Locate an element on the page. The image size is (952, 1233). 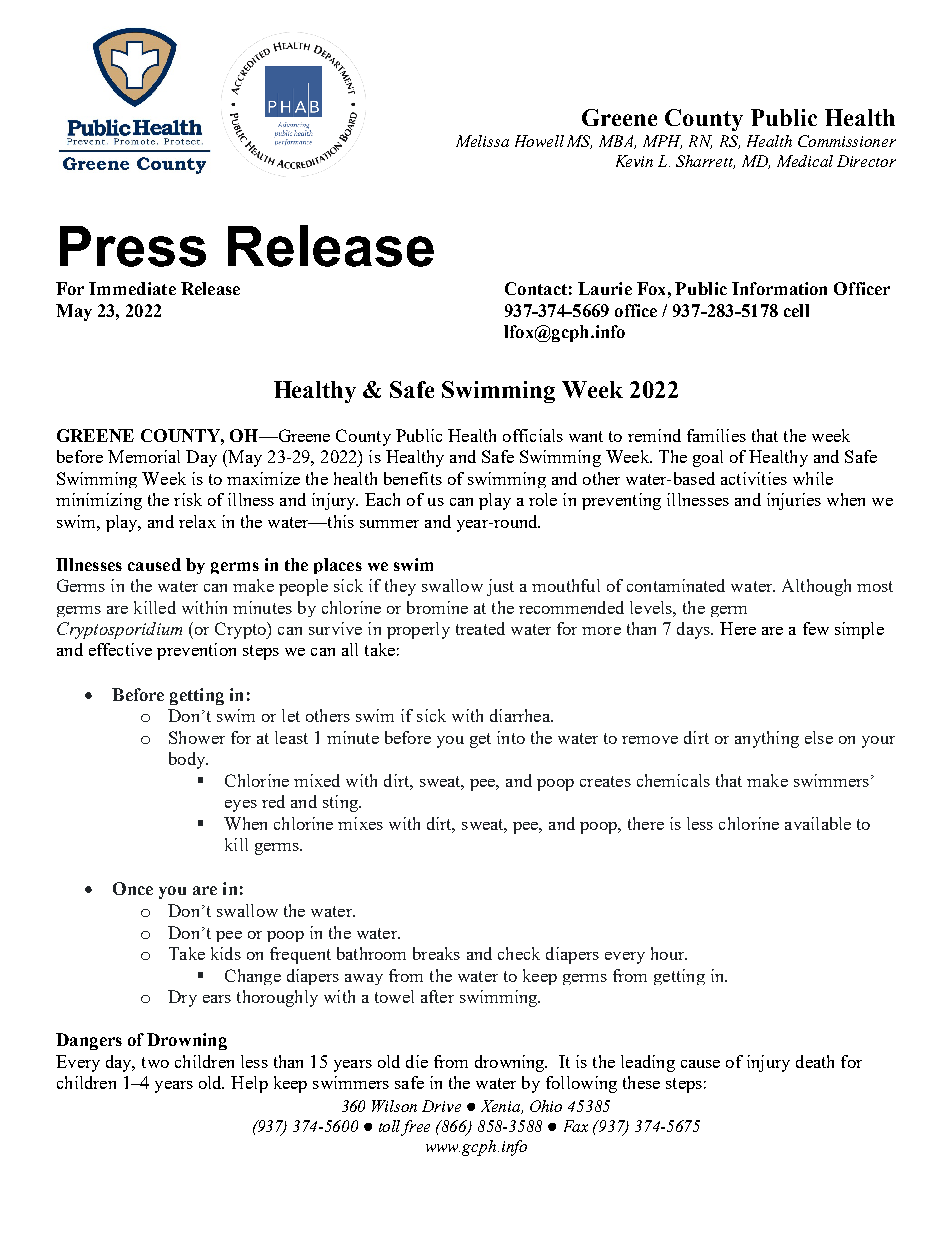
two is located at coordinates (155, 1062).
